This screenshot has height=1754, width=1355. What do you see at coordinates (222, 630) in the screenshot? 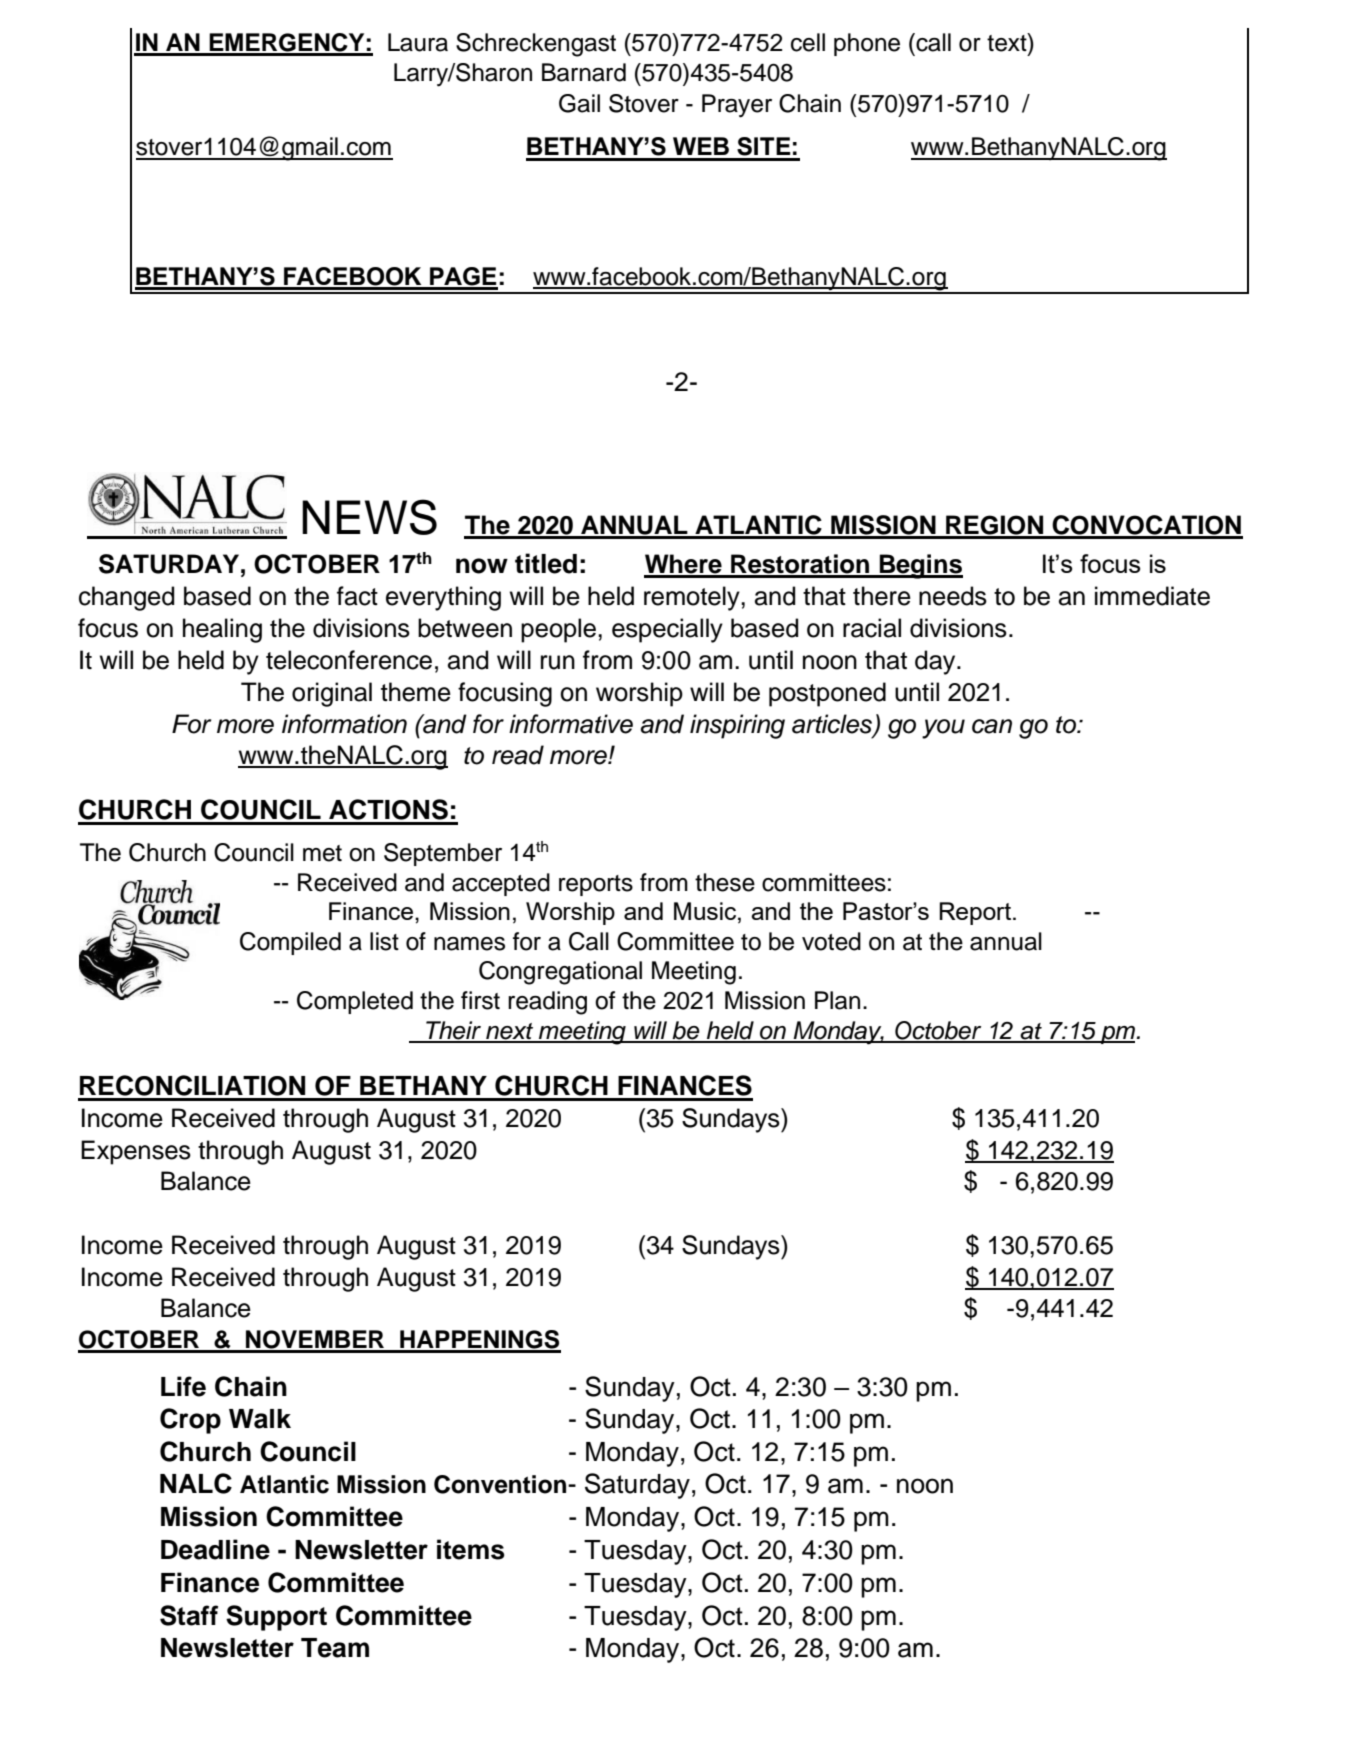
I see `healing` at bounding box center [222, 630].
